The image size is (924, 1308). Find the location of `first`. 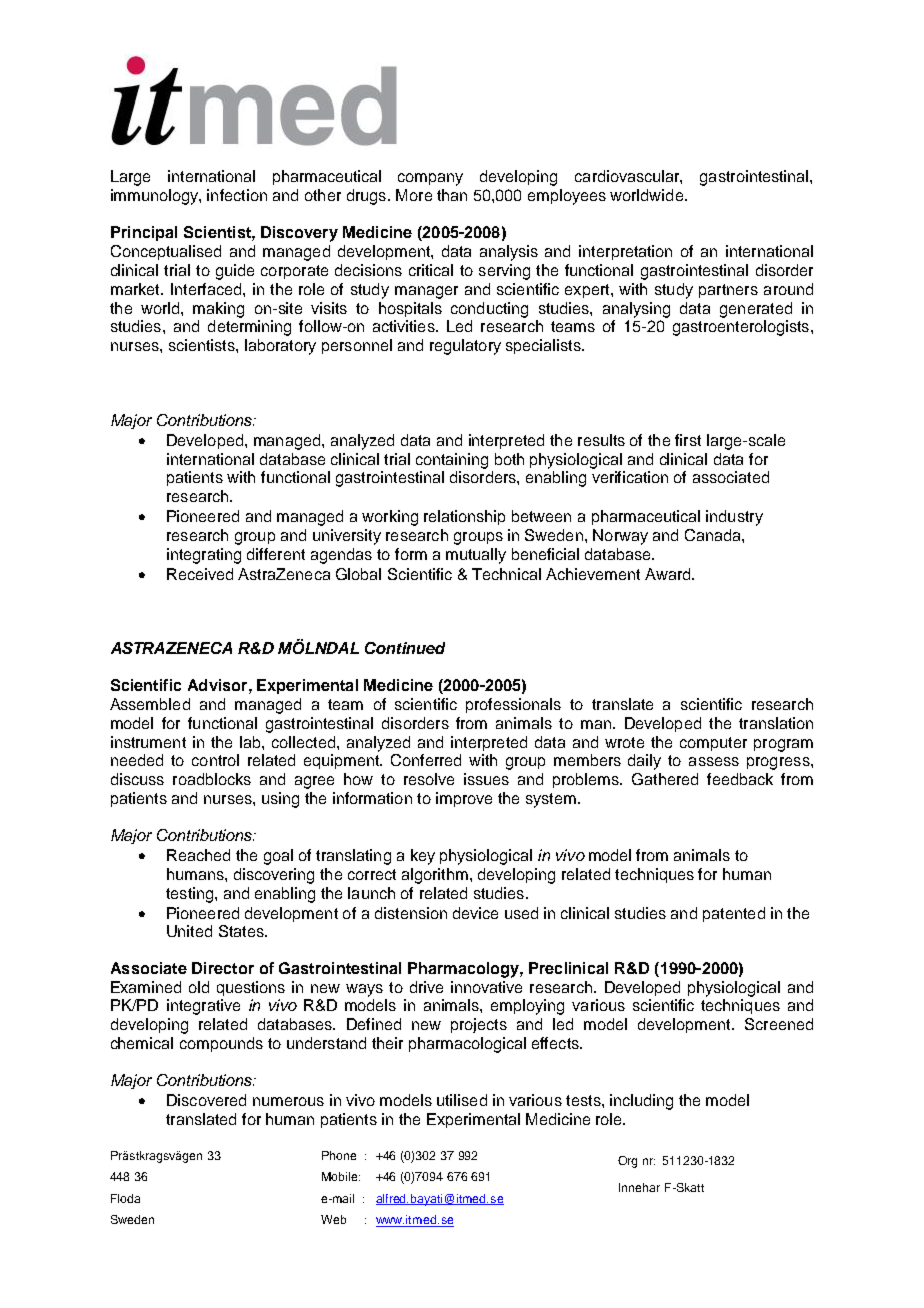

first is located at coordinates (688, 440).
